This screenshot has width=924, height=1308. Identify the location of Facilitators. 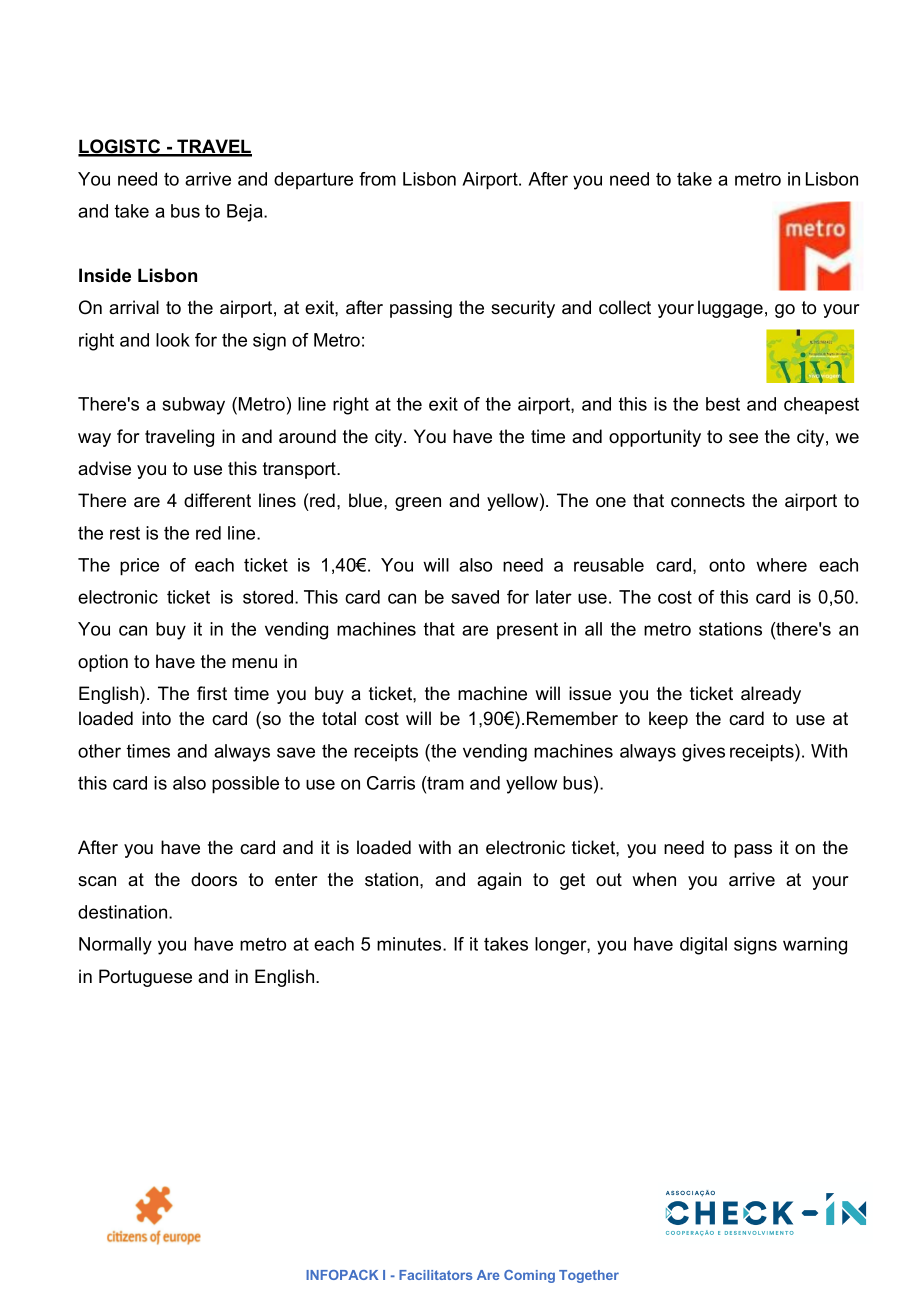
(436, 1275).
